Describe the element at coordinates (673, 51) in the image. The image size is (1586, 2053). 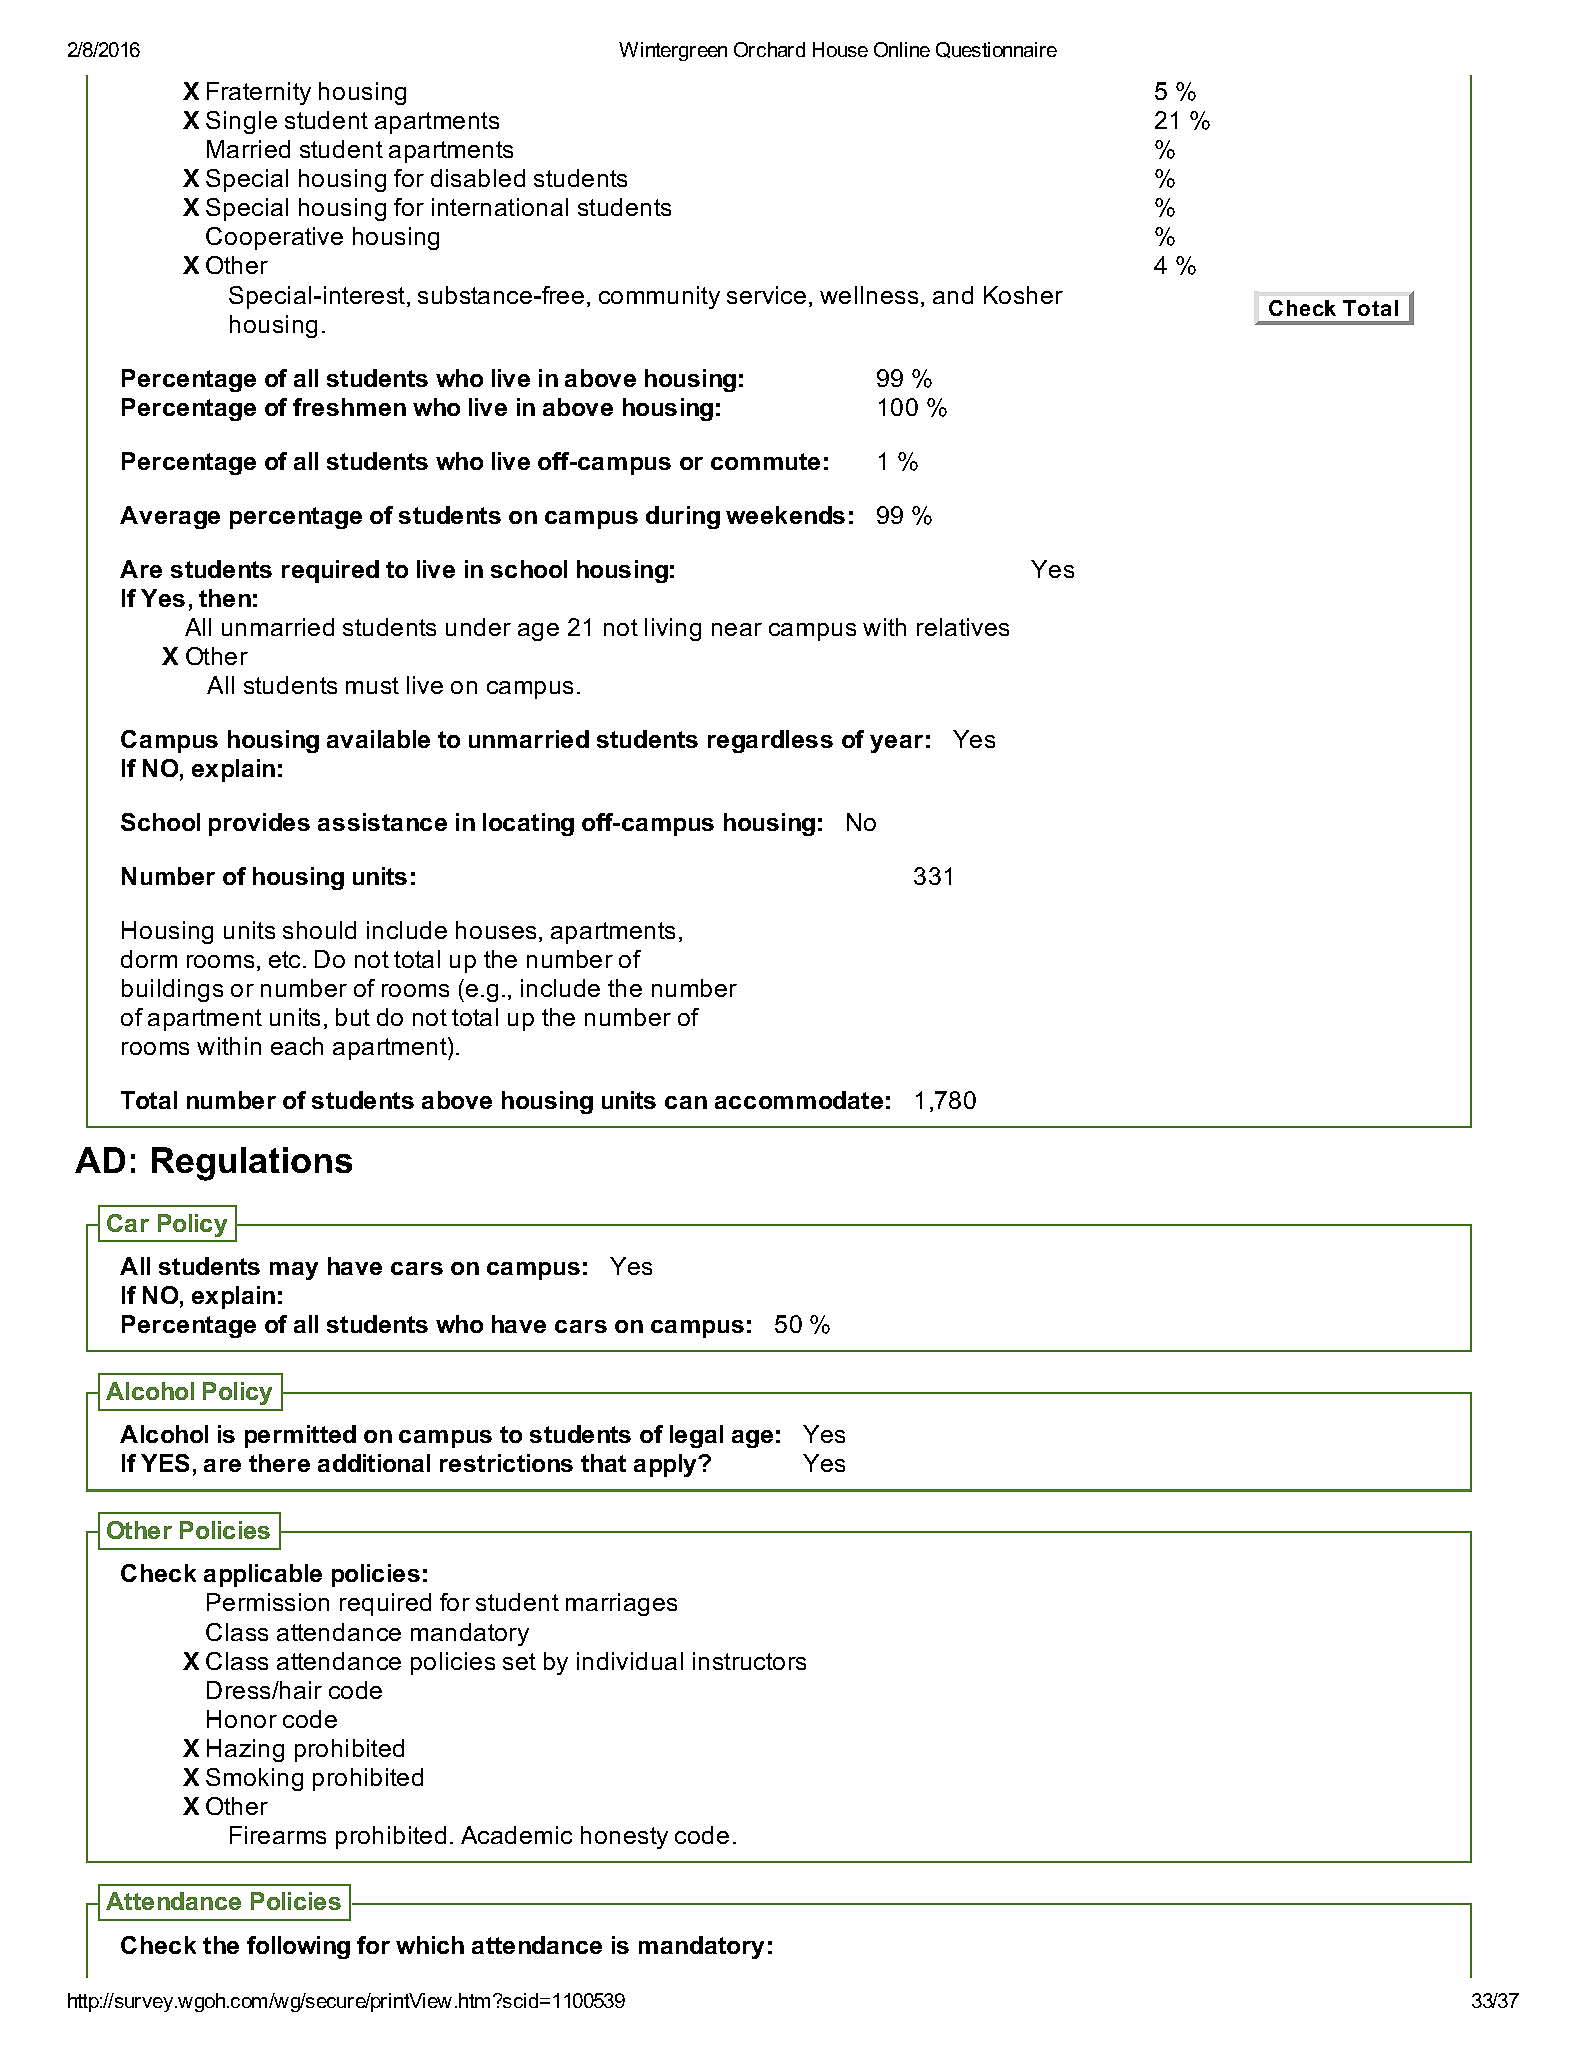
I see `Wintergreen` at that location.
